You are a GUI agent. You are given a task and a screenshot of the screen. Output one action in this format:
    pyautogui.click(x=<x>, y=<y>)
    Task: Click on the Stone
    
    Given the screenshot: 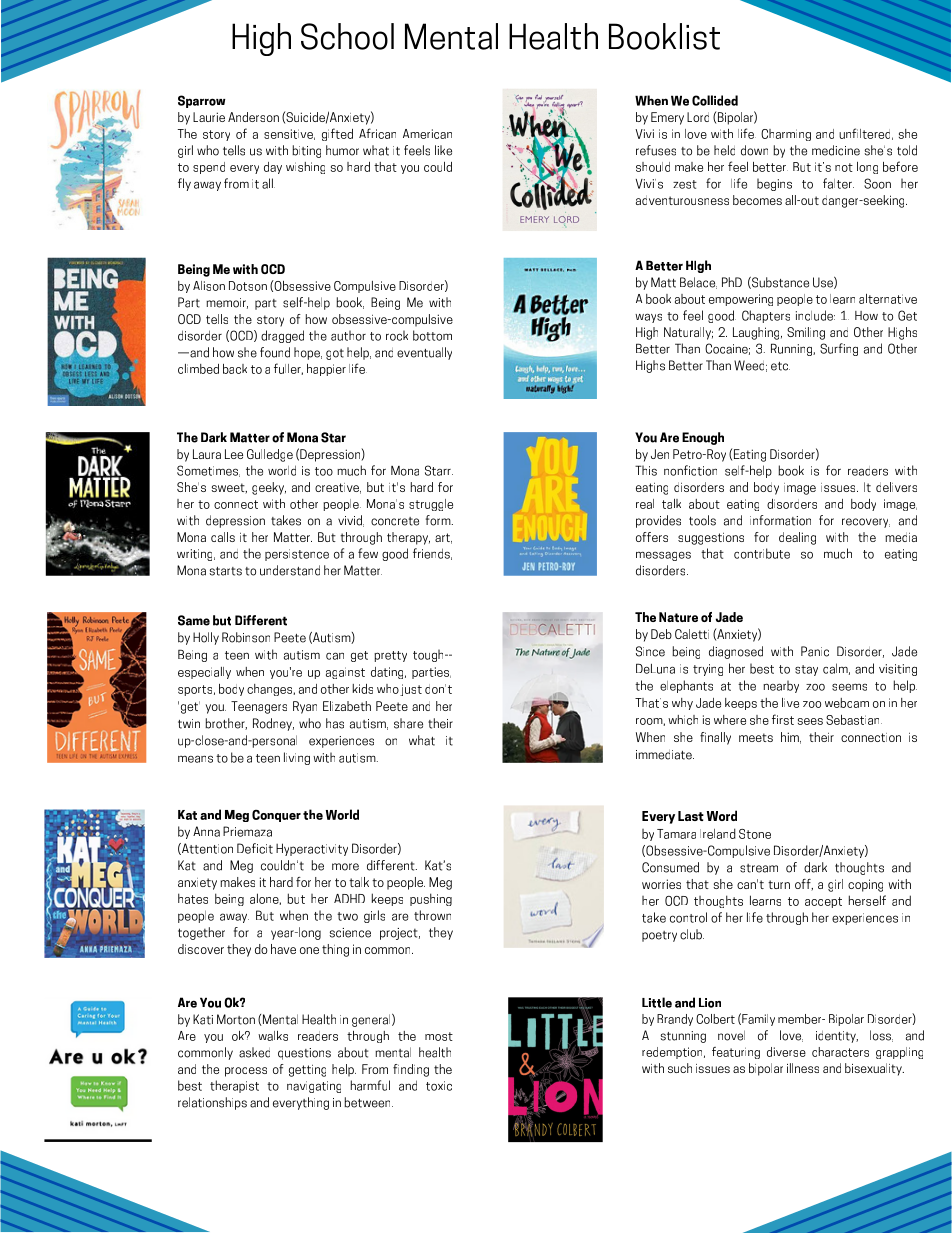 What is the action you would take?
    pyautogui.click(x=755, y=834)
